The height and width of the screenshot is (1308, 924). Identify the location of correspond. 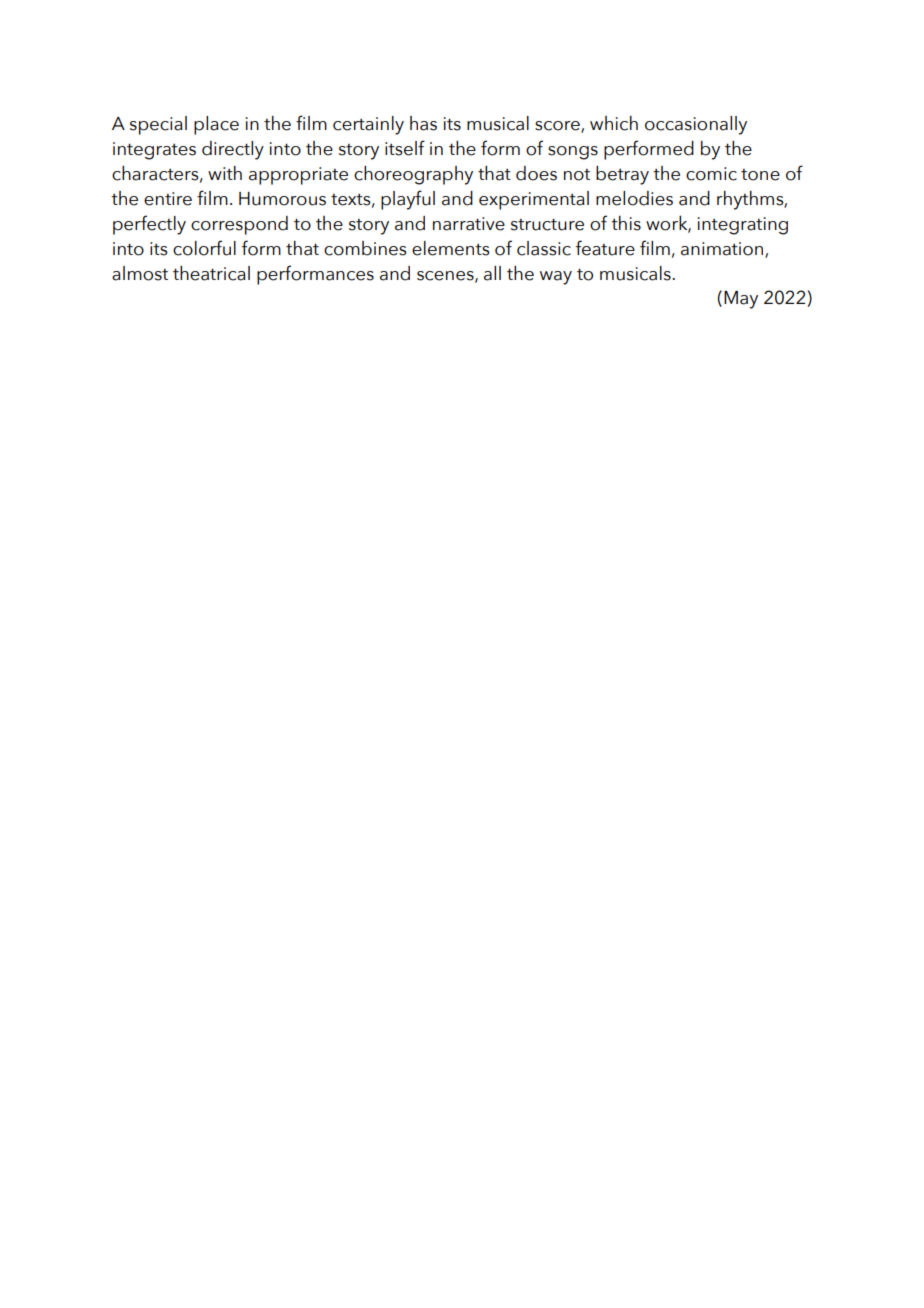
(239, 225).
